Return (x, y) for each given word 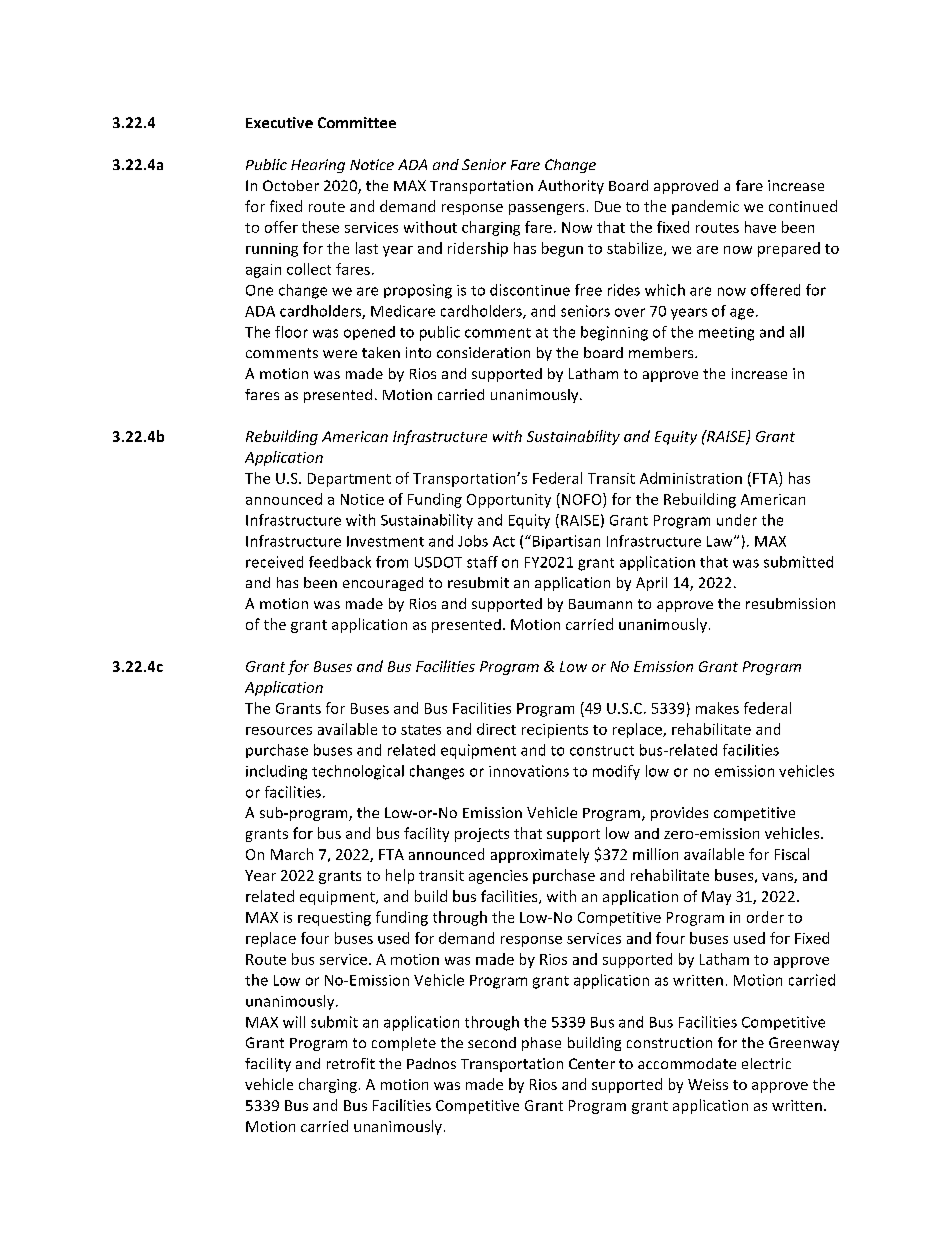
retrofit (351, 1063)
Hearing (318, 166)
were (340, 354)
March (292, 854)
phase (541, 1044)
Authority (571, 187)
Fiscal (792, 854)
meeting (726, 334)
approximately (540, 855)
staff (482, 562)
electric (766, 1063)
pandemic (705, 207)
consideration (483, 352)
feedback (340, 562)
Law (721, 541)
